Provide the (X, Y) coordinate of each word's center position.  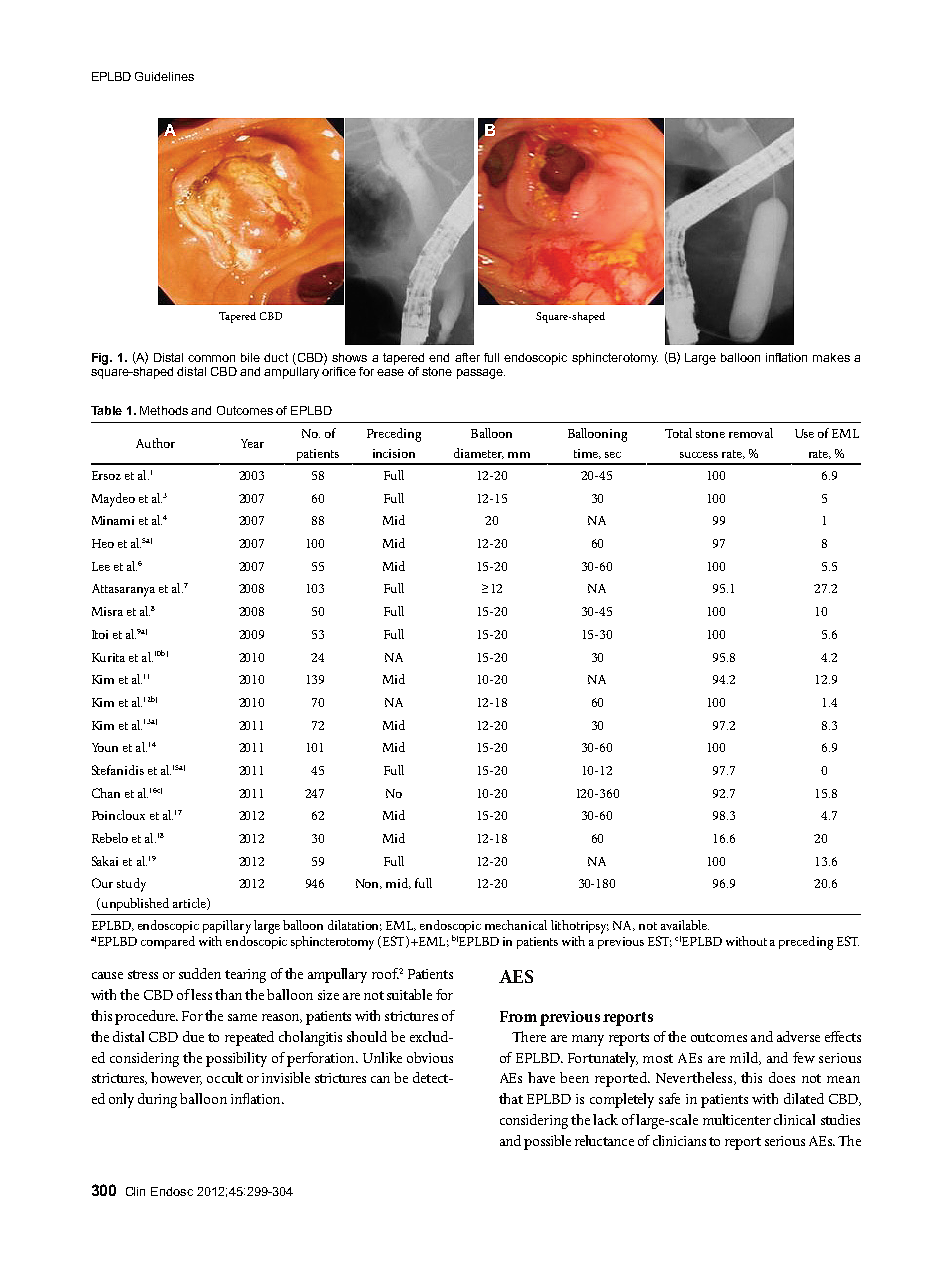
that (511, 1098)
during (159, 1100)
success (699, 455)
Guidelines (164, 76)
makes (831, 357)
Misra (107, 611)
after (467, 357)
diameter (479, 453)
